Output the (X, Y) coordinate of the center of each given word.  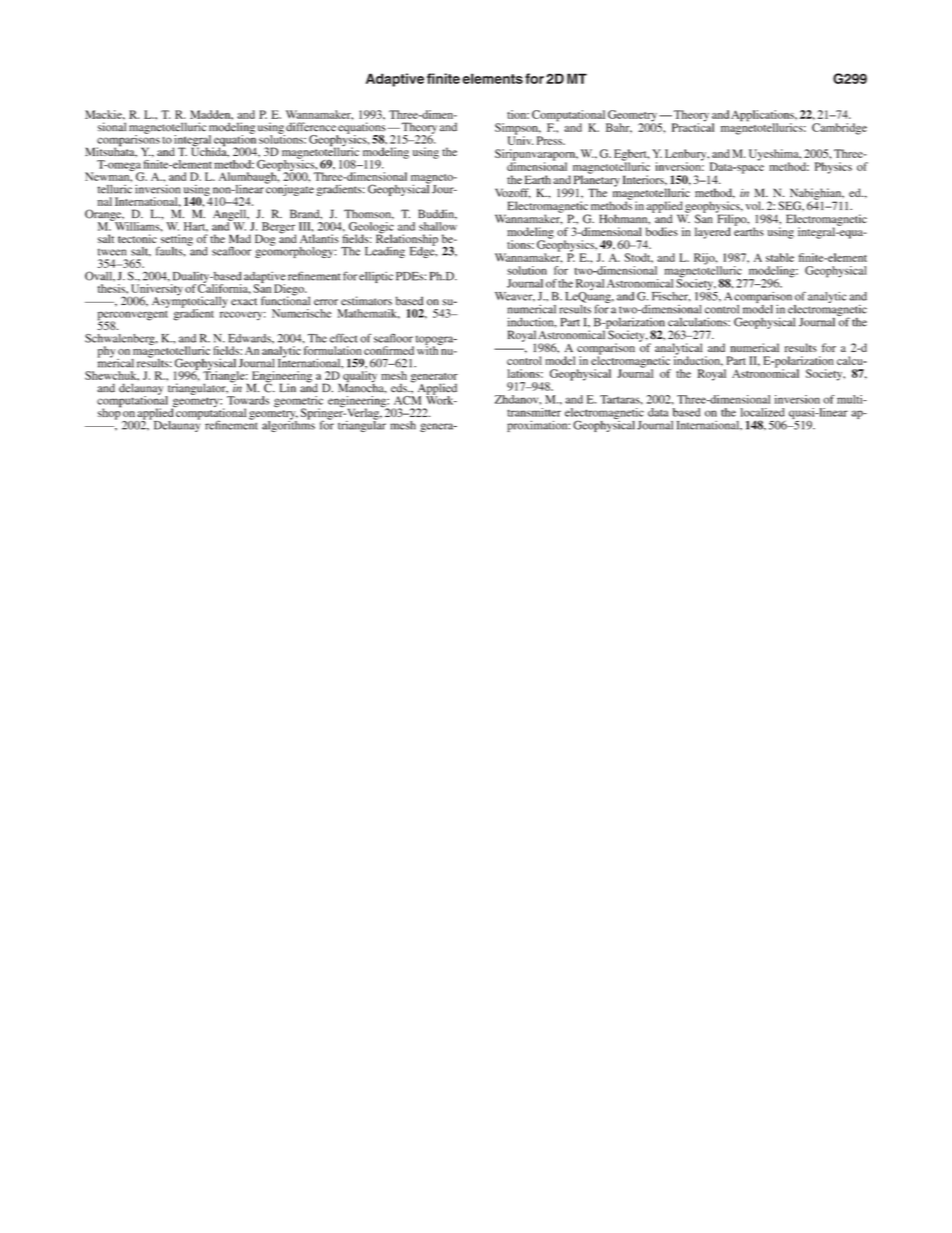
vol (754, 205)
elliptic (376, 277)
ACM (407, 400)
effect (344, 338)
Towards (248, 400)
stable (780, 257)
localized (762, 412)
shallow (438, 226)
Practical (693, 126)
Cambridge (839, 129)
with (429, 349)
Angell (231, 216)
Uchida (210, 151)
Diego (290, 291)
